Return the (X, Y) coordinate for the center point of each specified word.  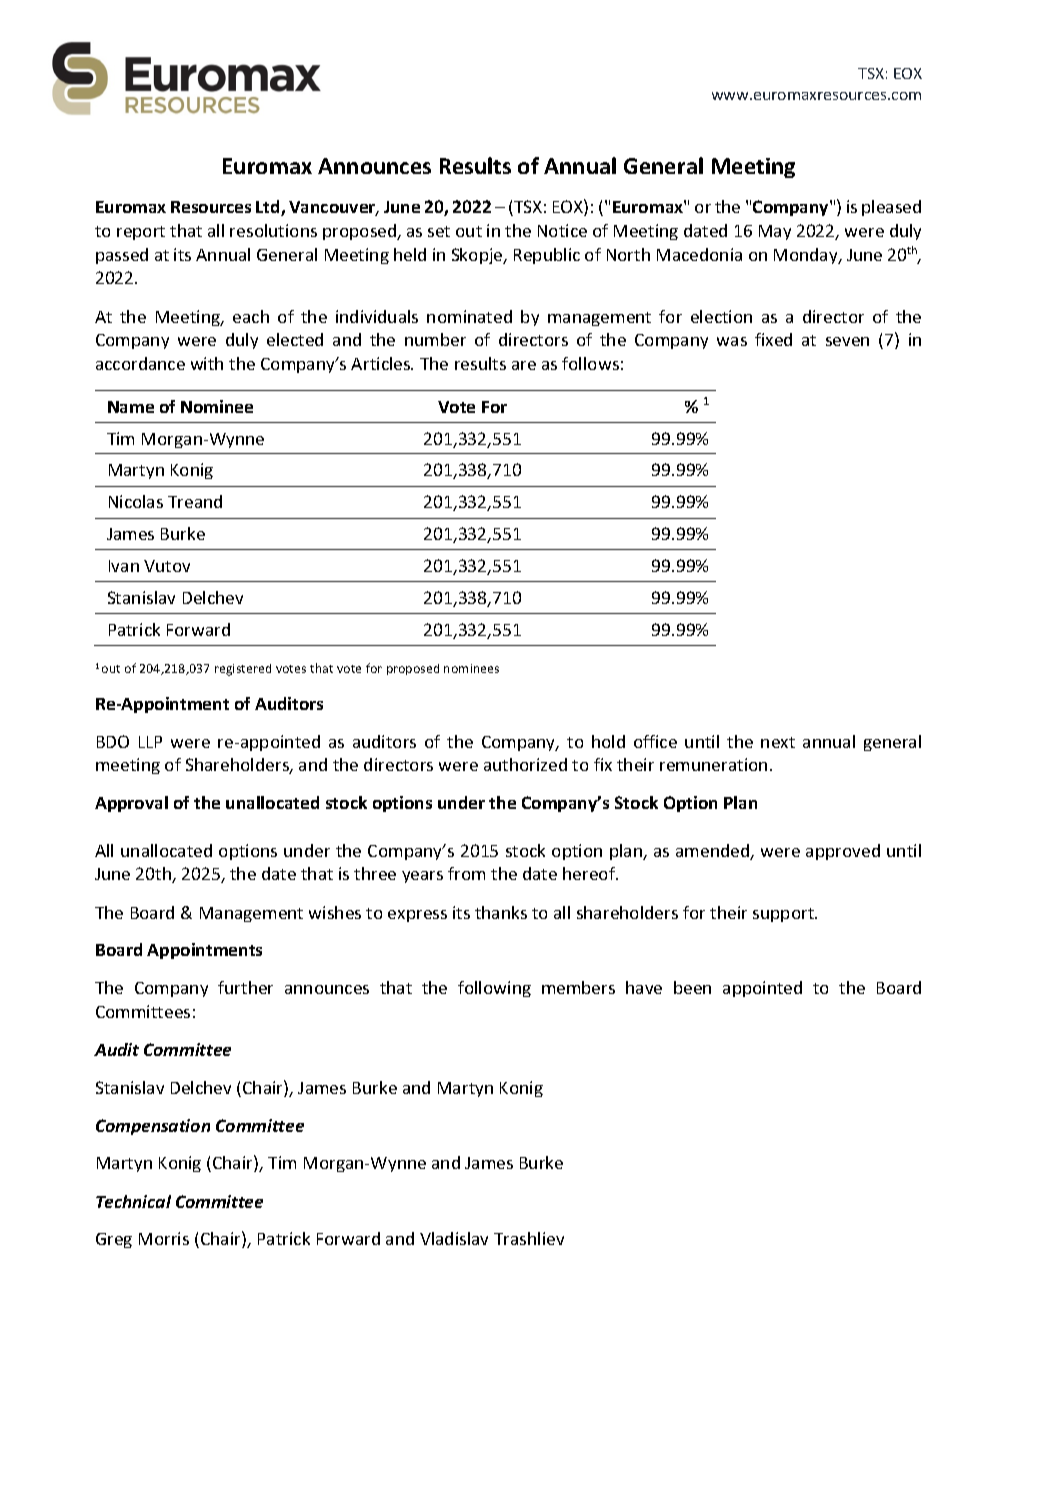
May (775, 232)
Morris (164, 1238)
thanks (501, 912)
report (141, 233)
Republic (547, 256)
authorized (525, 764)
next (778, 742)
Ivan (124, 566)
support (784, 915)
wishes (335, 912)
